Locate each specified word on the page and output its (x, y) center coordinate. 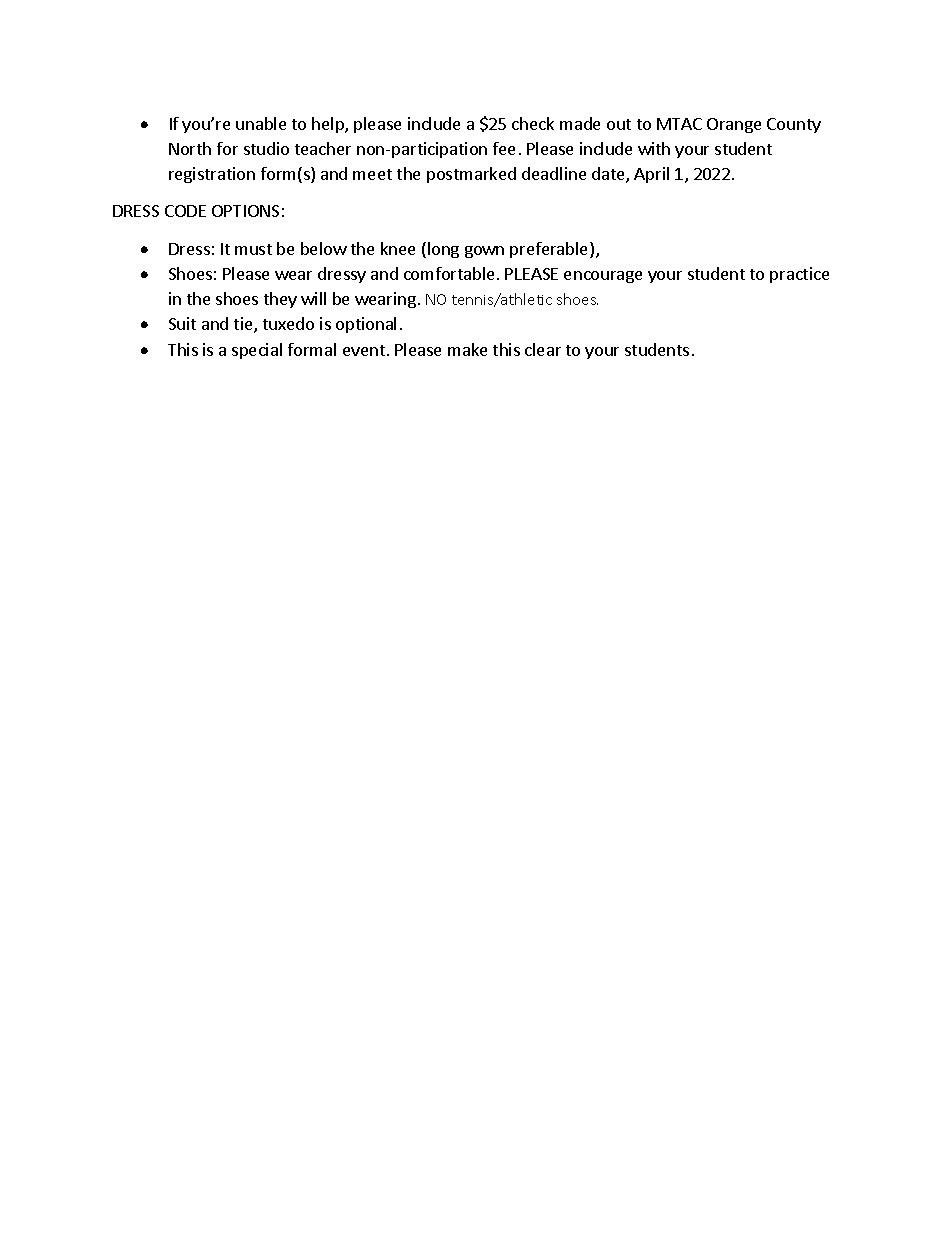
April (651, 175)
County (794, 125)
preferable (550, 250)
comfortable (451, 273)
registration (212, 175)
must (253, 249)
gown (484, 252)
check (533, 123)
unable (261, 123)
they (280, 300)
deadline (554, 173)
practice (799, 275)
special (257, 351)
